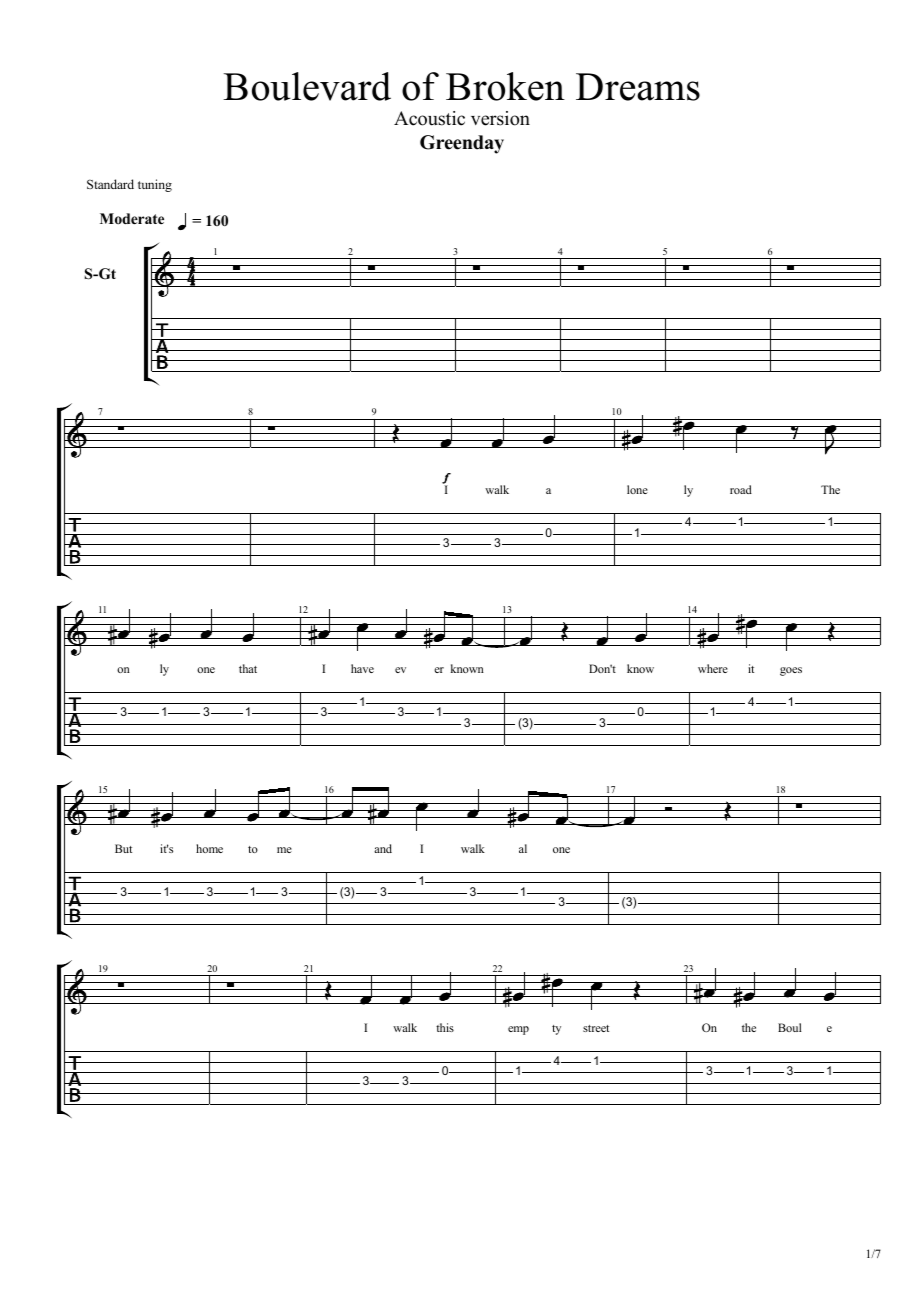 This document has height=1308, width=924. What do you see at coordinates (155, 185) in the document?
I see `tuning` at bounding box center [155, 185].
